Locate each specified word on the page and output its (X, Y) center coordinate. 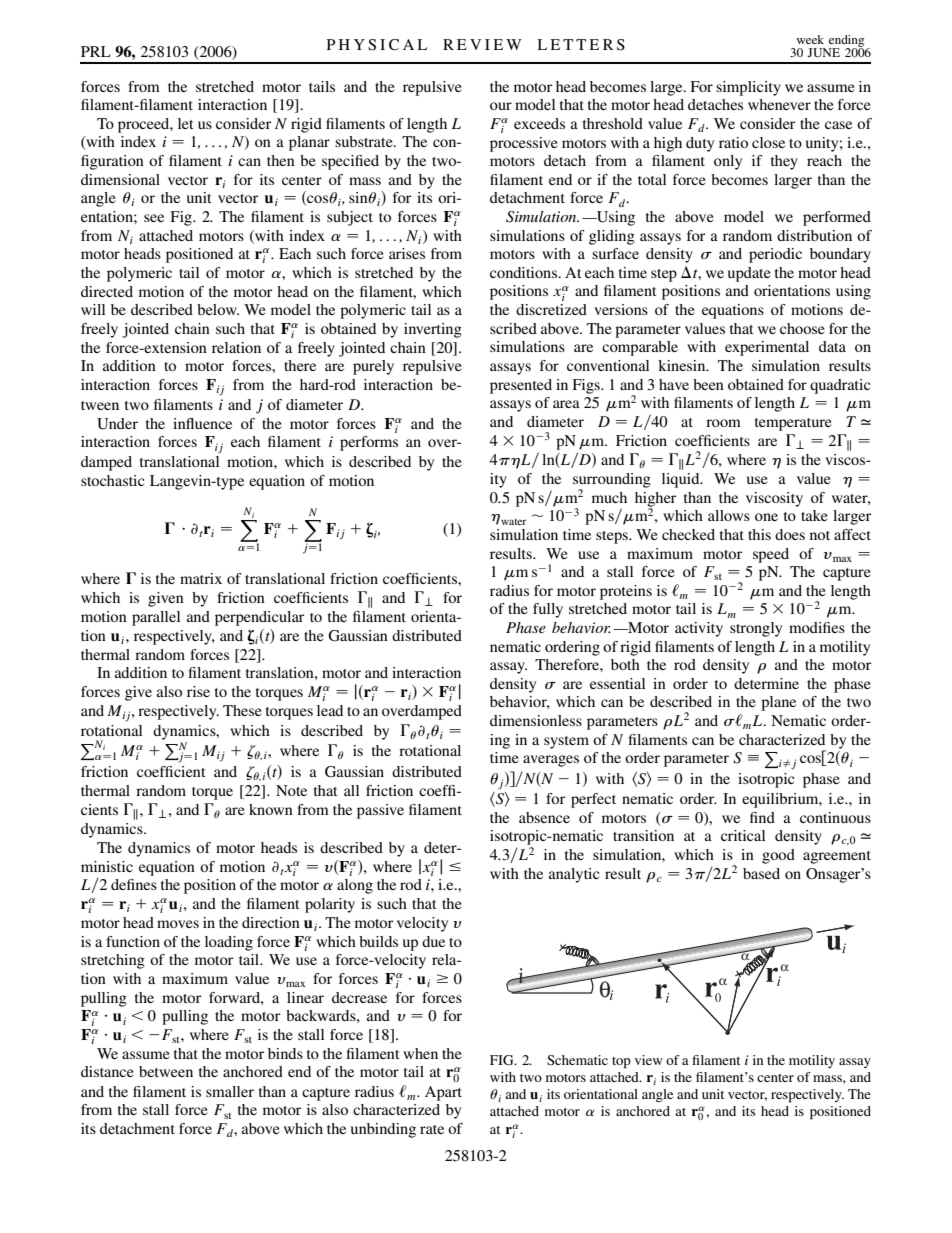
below (218, 309)
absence (544, 817)
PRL (96, 51)
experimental (767, 348)
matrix (201, 578)
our (501, 106)
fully (548, 610)
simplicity (748, 88)
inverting (433, 330)
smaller (230, 1091)
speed (771, 555)
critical (743, 835)
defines (134, 884)
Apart (443, 1093)
